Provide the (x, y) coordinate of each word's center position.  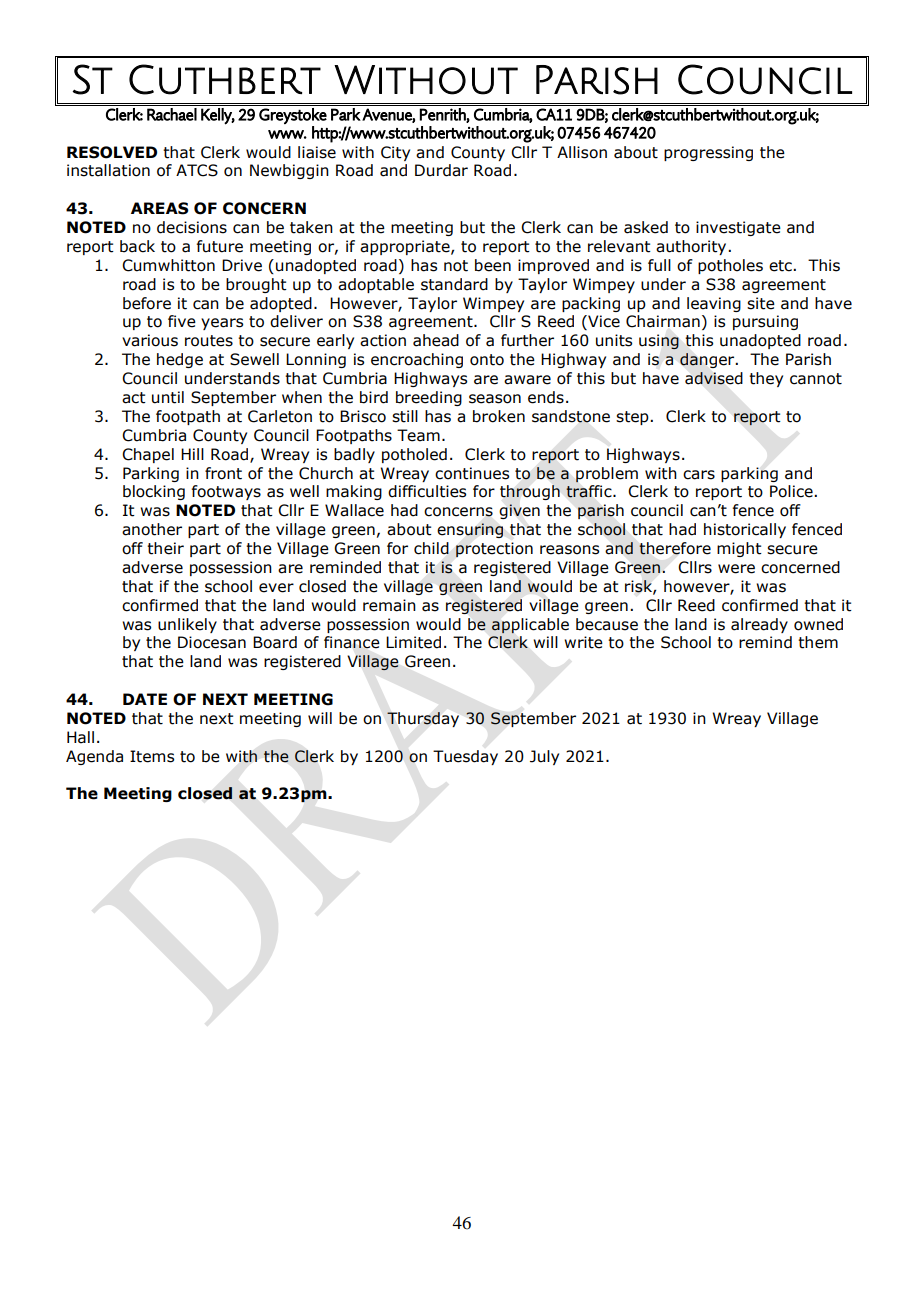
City (395, 153)
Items (152, 756)
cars (699, 475)
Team (418, 435)
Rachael (172, 114)
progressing (708, 153)
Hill (192, 454)
